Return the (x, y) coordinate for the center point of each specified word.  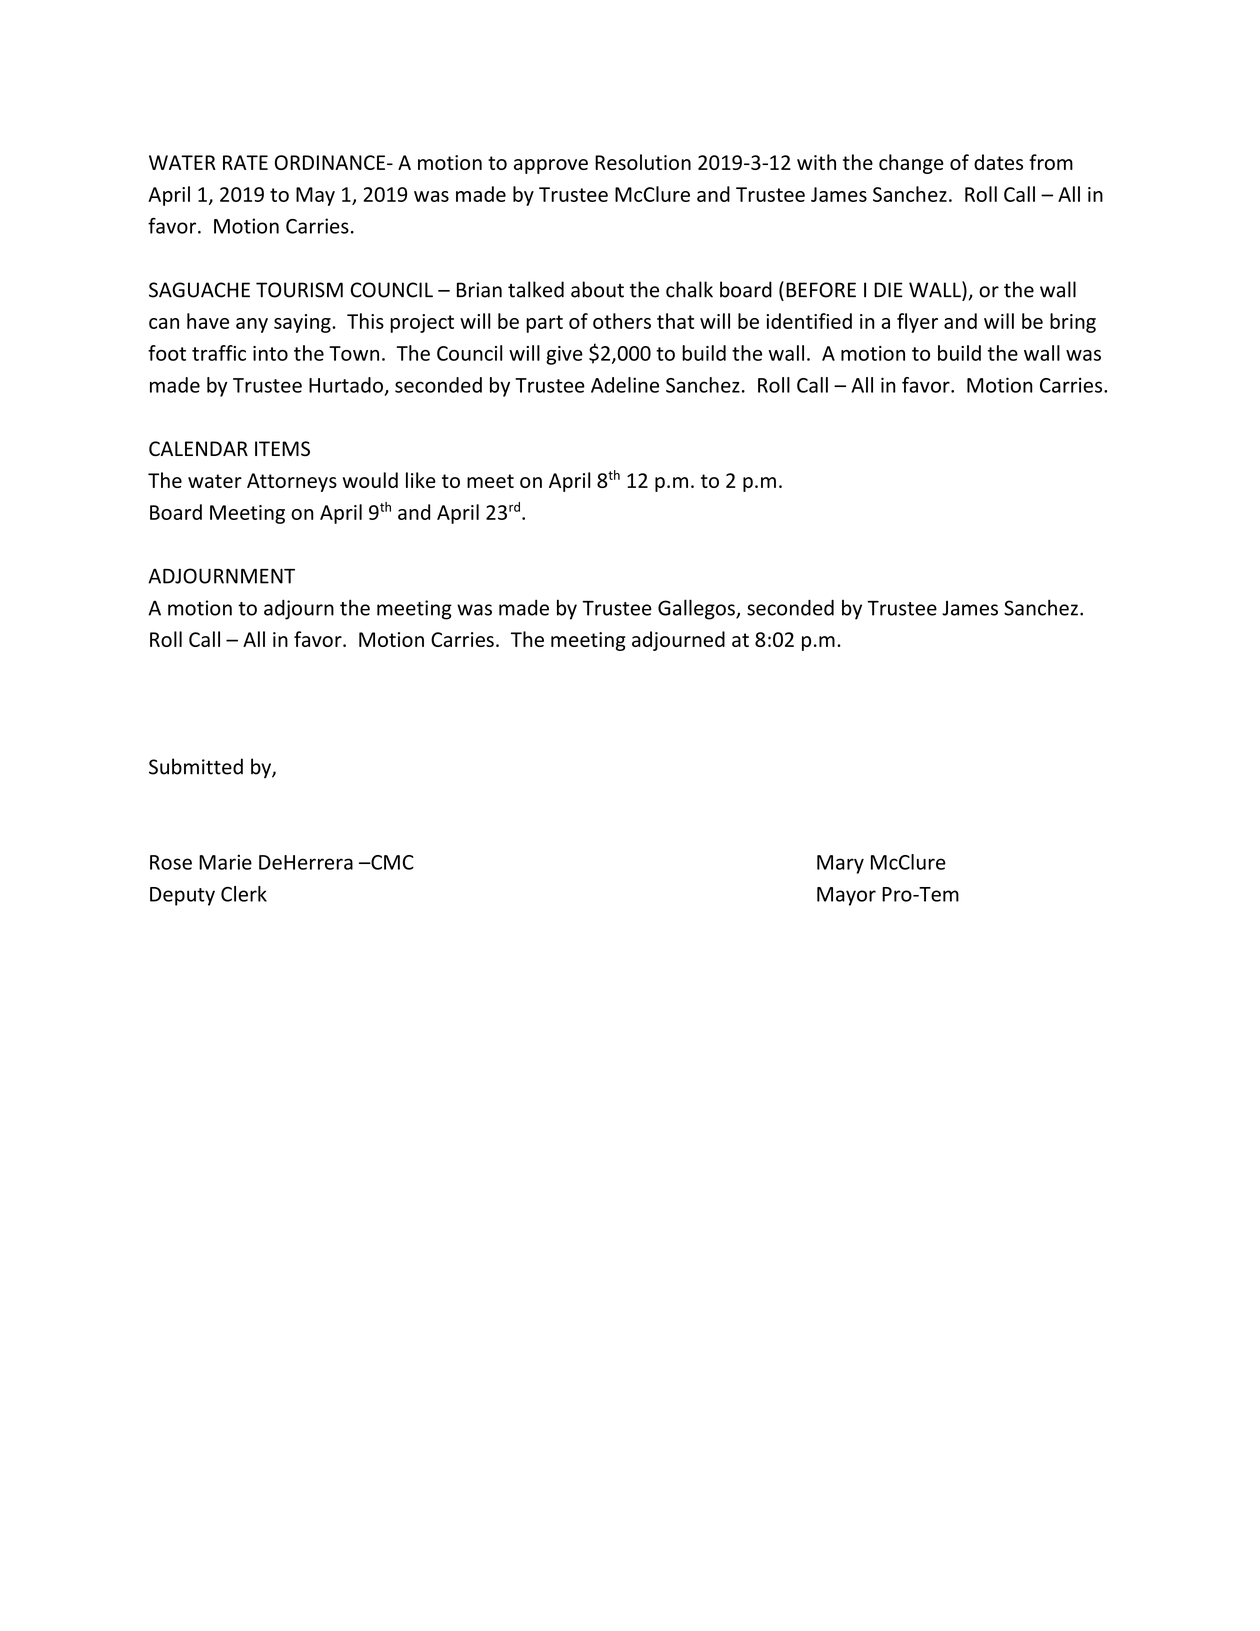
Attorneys (292, 482)
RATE (245, 162)
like (421, 480)
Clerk (244, 894)
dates (998, 162)
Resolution (643, 162)
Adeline (625, 385)
